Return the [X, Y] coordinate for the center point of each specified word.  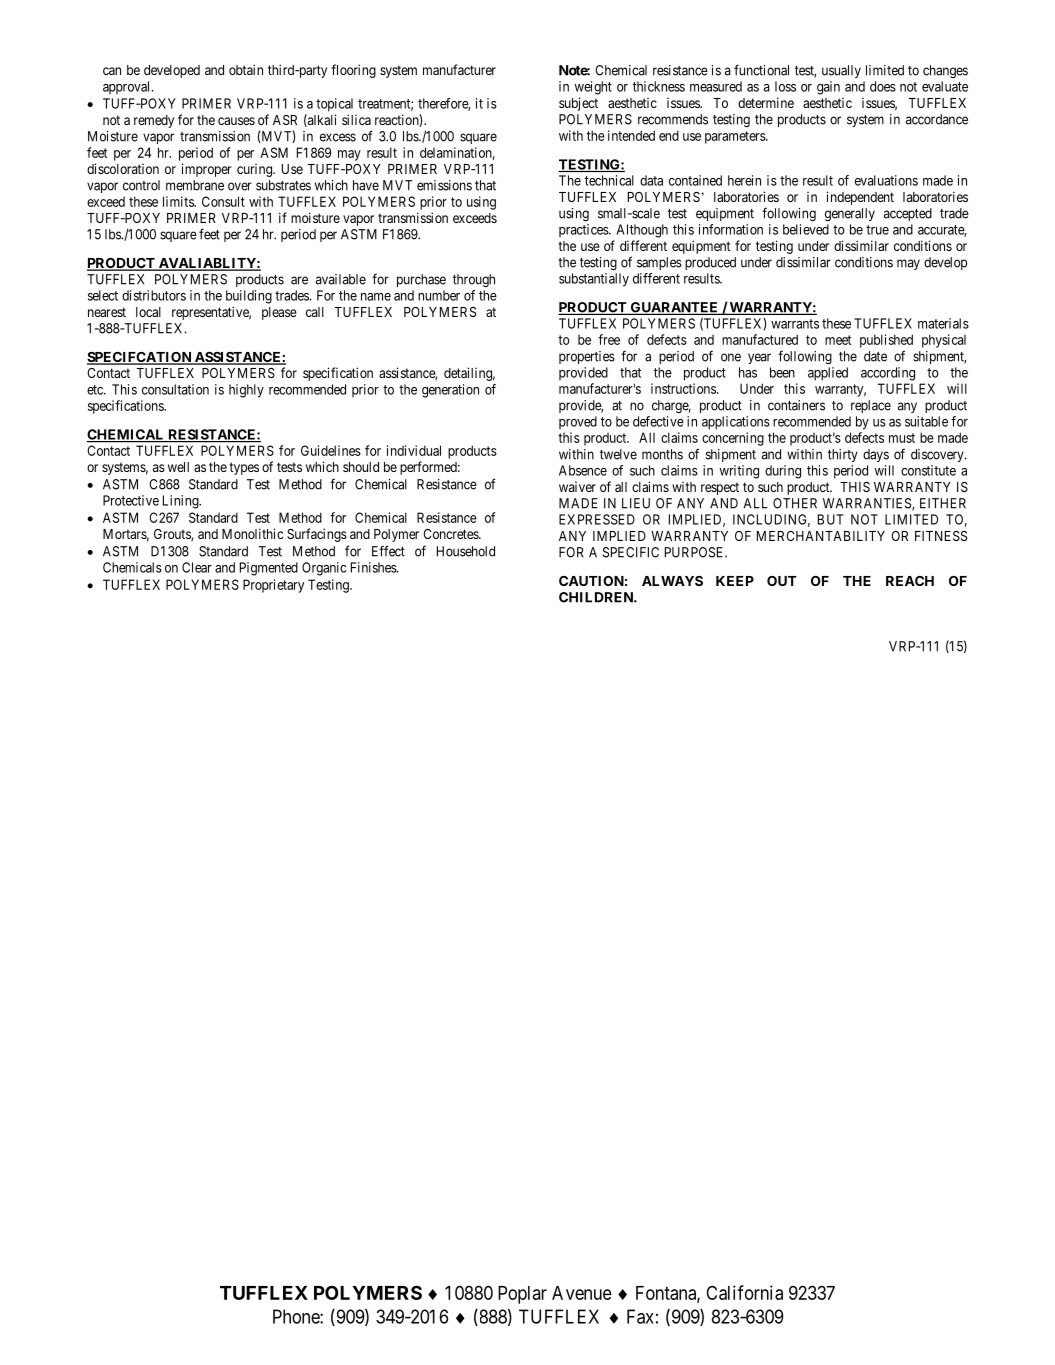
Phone [297, 1316]
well [178, 467]
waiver [577, 487]
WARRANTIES [868, 504]
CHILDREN [597, 597]
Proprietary [273, 586]
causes [236, 121]
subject [578, 104]
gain [828, 88]
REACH [910, 581]
